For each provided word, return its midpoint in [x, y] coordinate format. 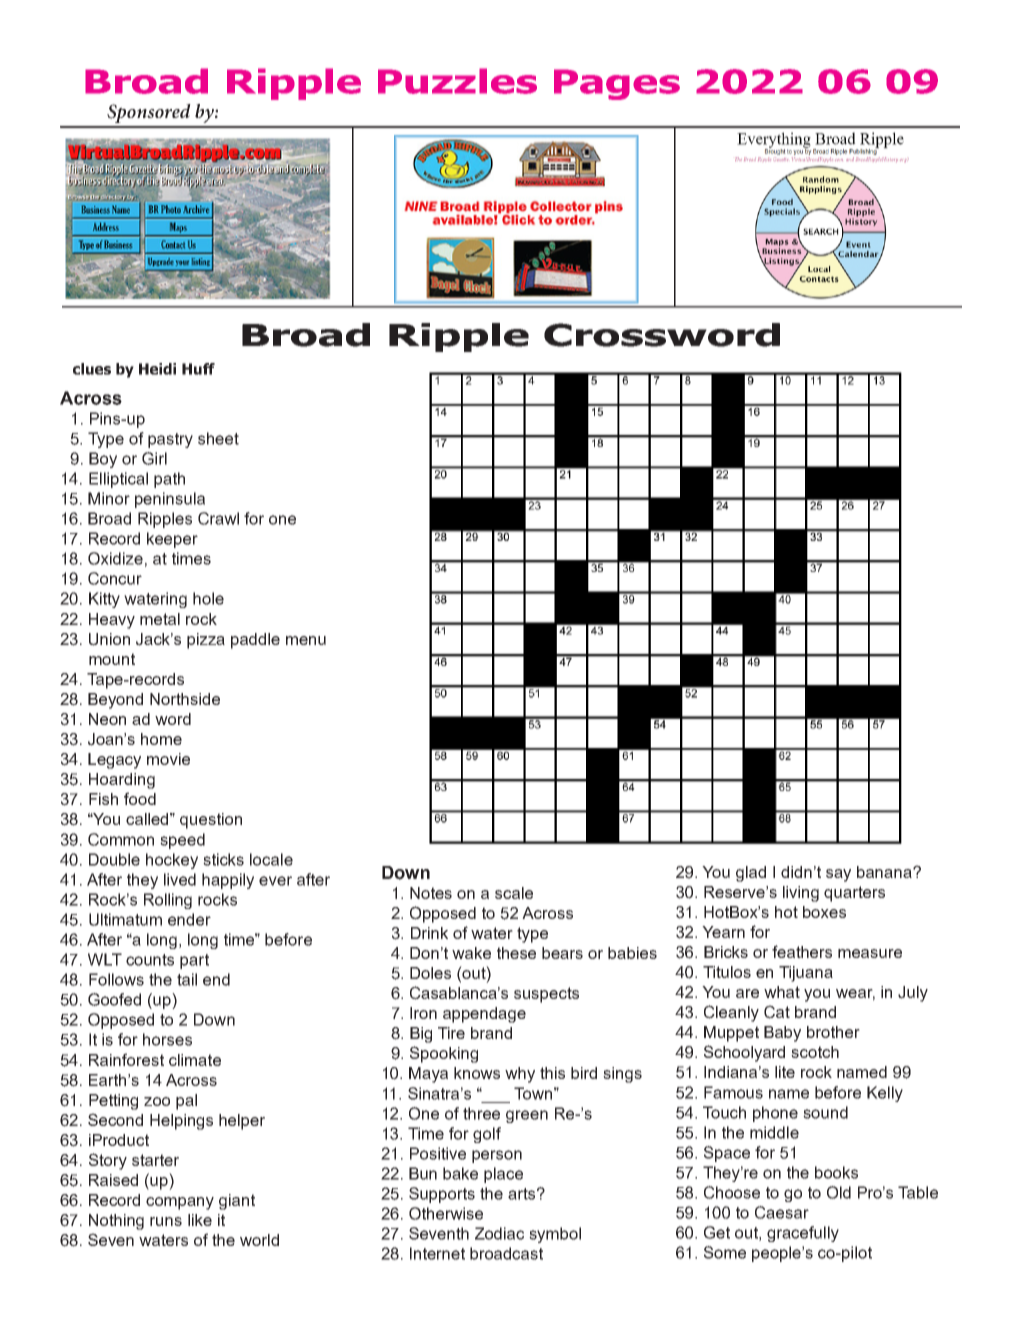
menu [306, 640]
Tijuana [806, 974]
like [200, 1220]
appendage [484, 1015]
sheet [218, 438]
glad [751, 874]
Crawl [218, 518]
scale [514, 893]
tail [187, 979]
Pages [617, 84]
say [838, 875]
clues [92, 369]
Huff [198, 369]
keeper [172, 540]
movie [168, 759]
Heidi [157, 369]
